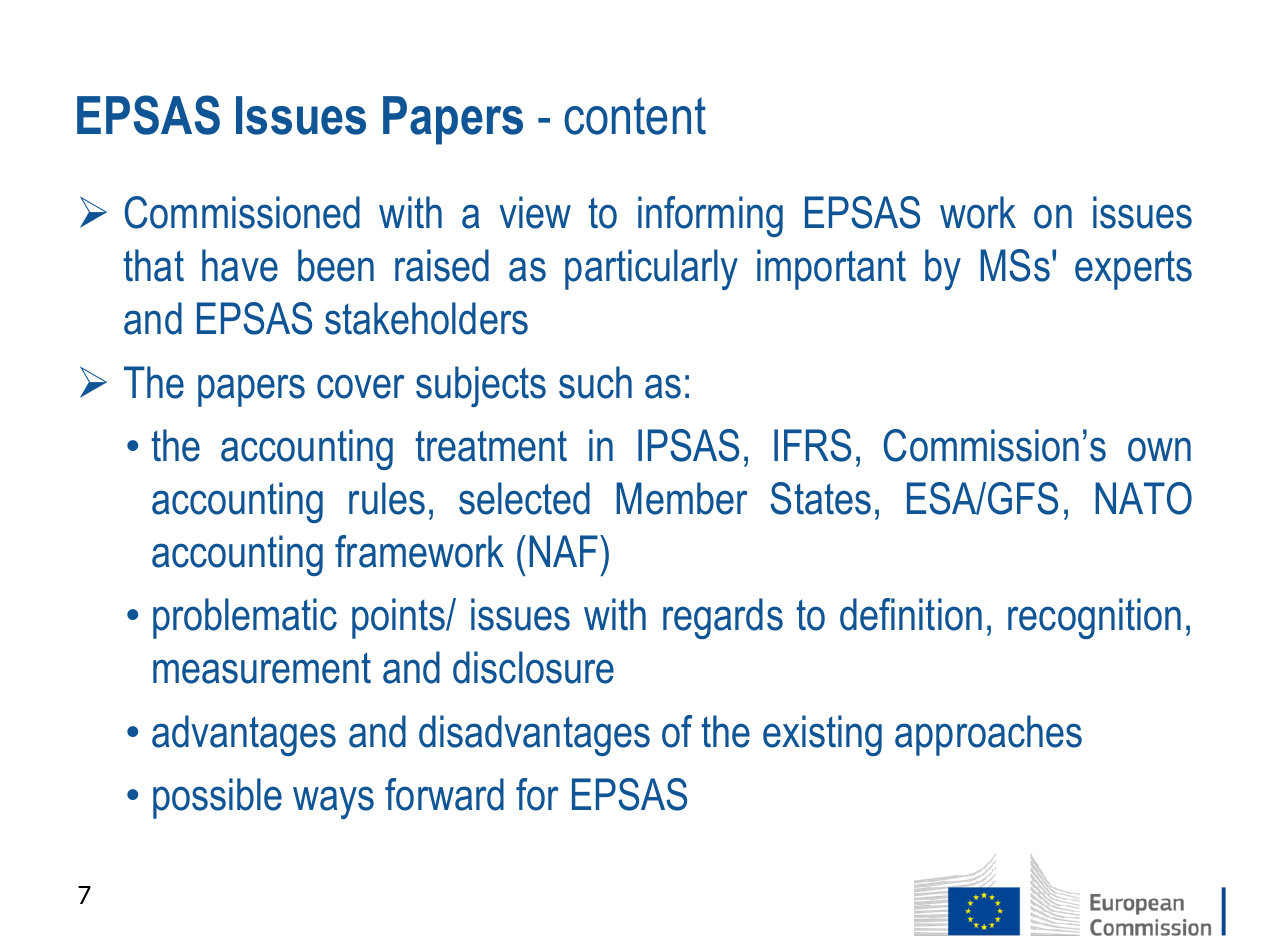 The height and width of the document is (952, 1270). What do you see at coordinates (1159, 449) in the document?
I see `own` at bounding box center [1159, 449].
